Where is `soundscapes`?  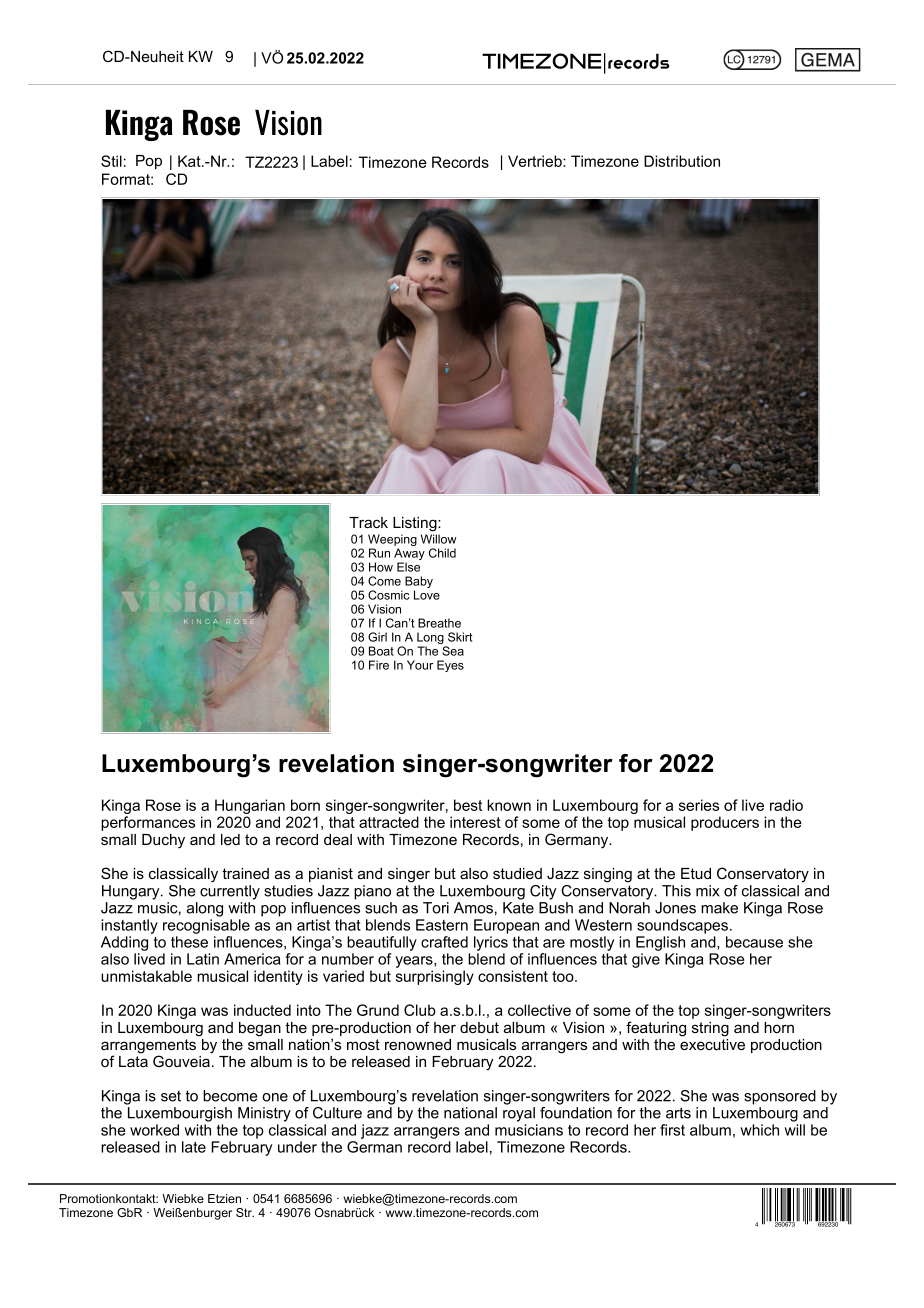
soundscapes is located at coordinates (682, 926).
